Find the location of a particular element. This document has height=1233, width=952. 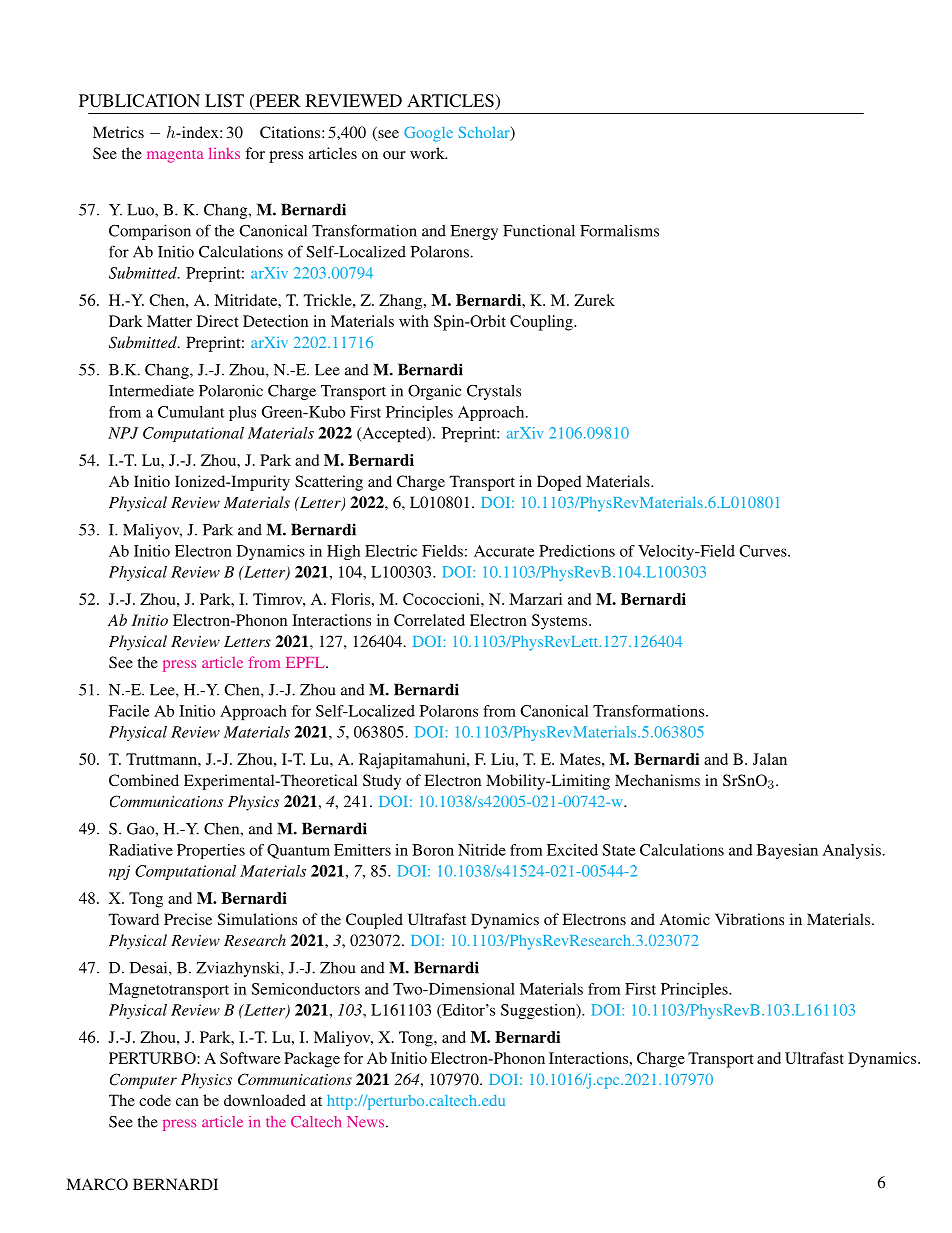

with is located at coordinates (414, 321).
